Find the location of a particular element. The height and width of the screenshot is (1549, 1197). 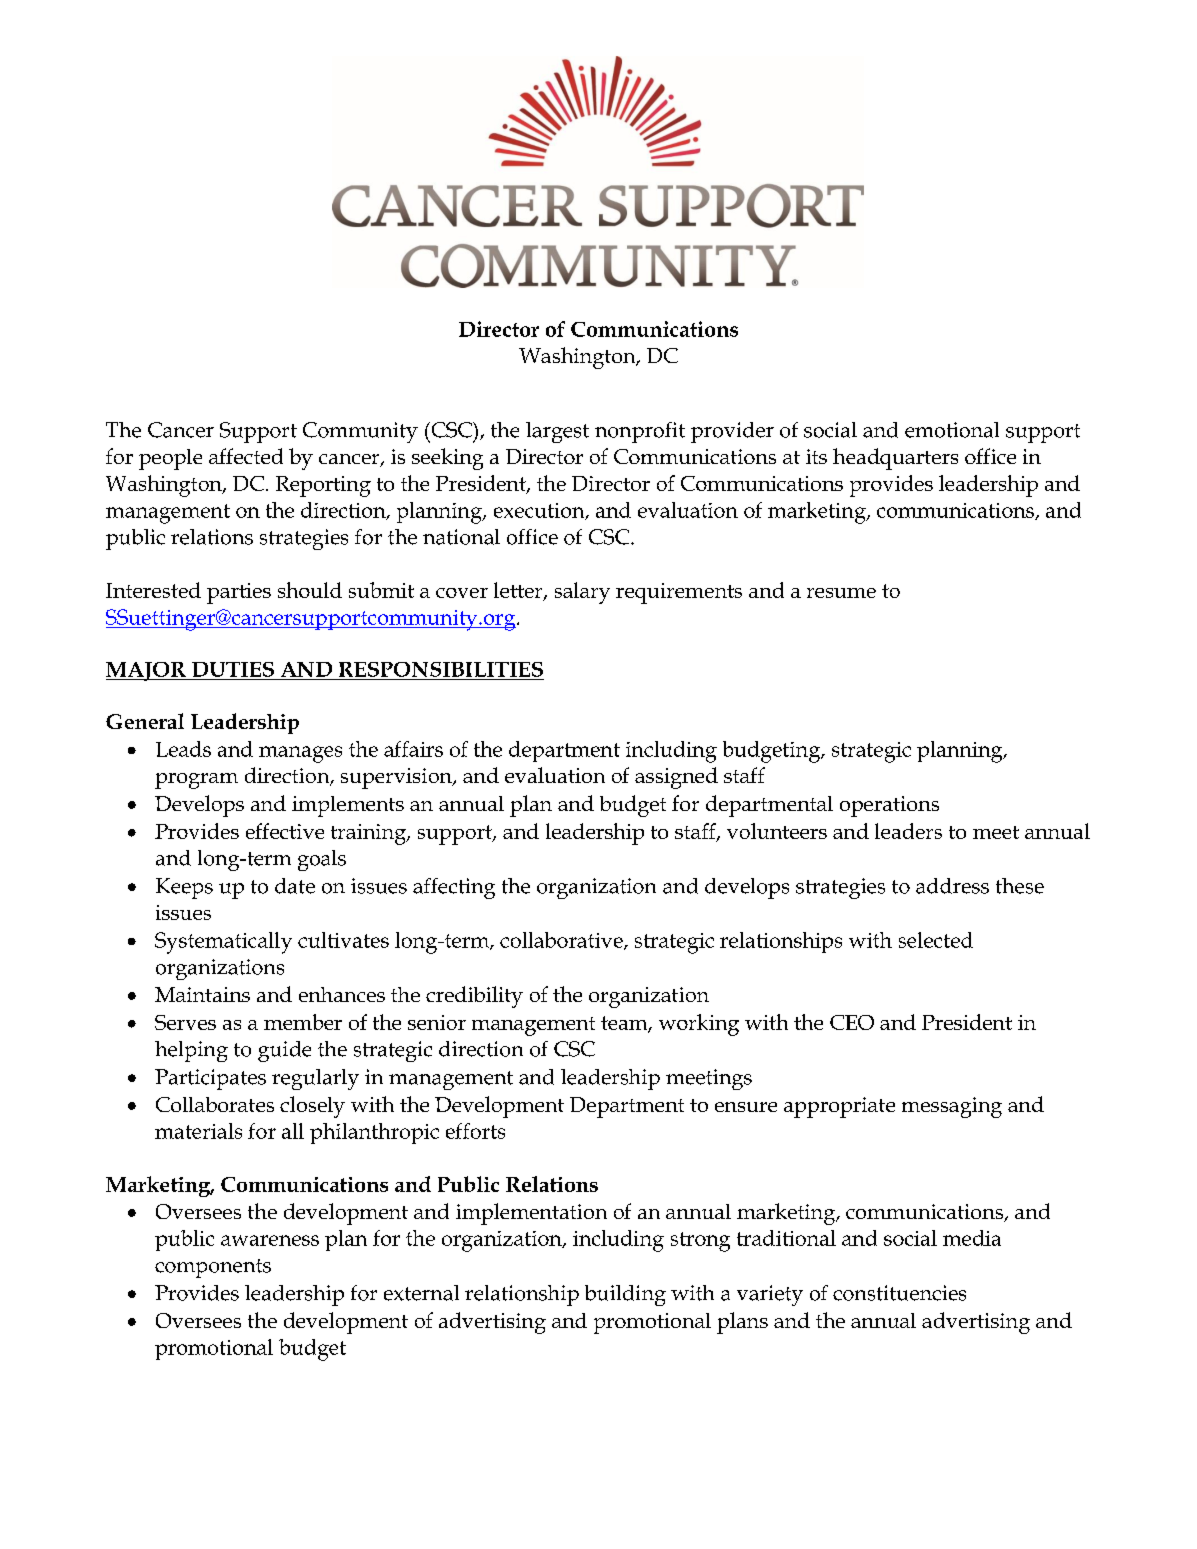

messaging is located at coordinates (952, 1107).
